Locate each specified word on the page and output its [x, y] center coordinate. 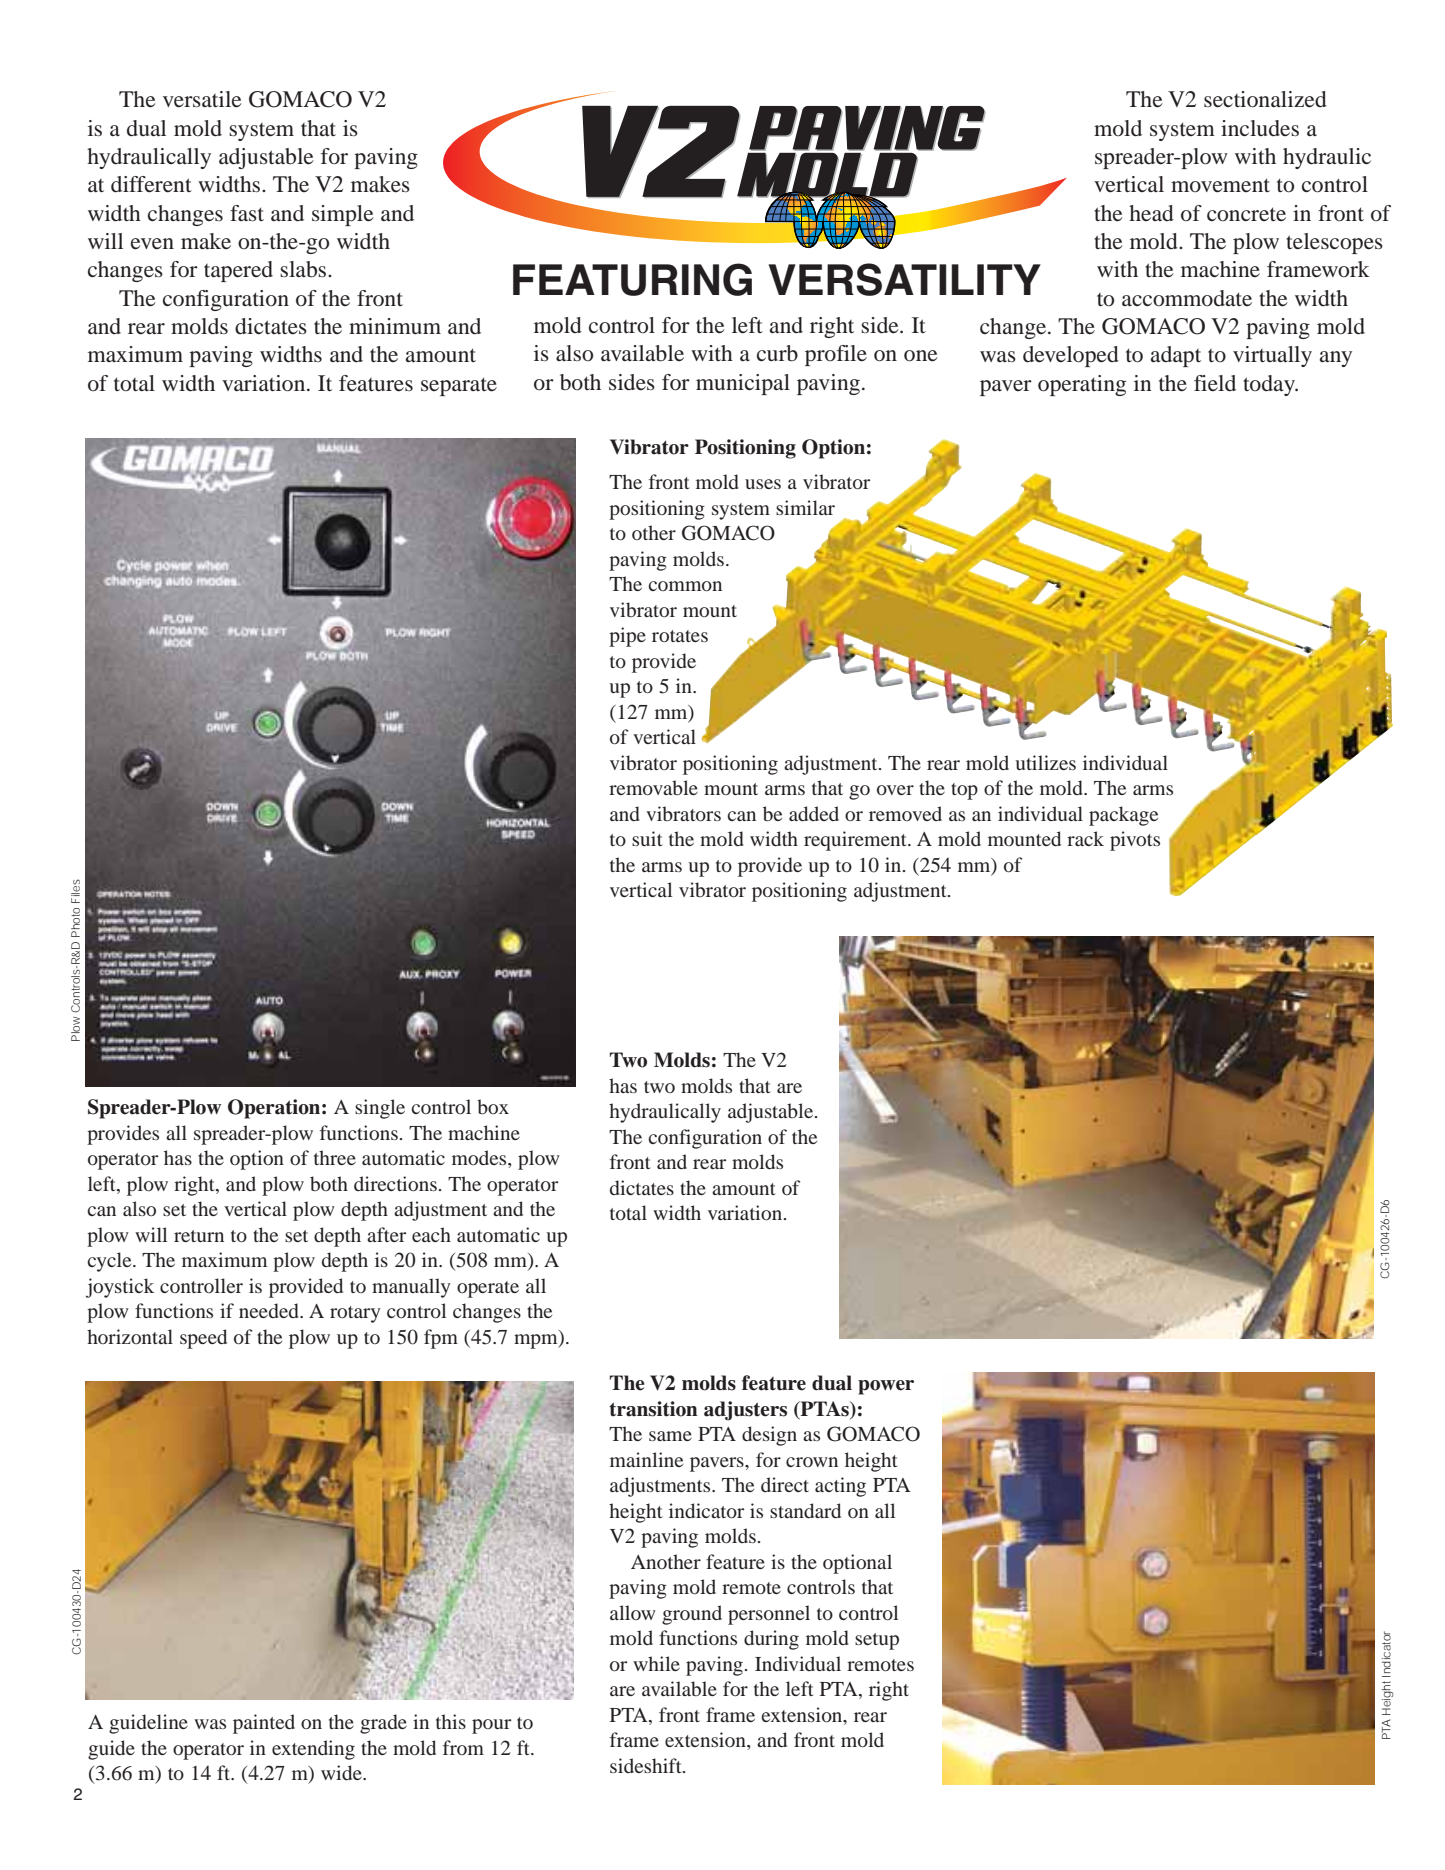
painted [264, 1724]
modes [480, 1159]
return [199, 1236]
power [886, 1387]
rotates [680, 636]
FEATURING [632, 279]
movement [1220, 185]
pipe [627, 637]
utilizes [1045, 762]
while [656, 1663]
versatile [202, 99]
